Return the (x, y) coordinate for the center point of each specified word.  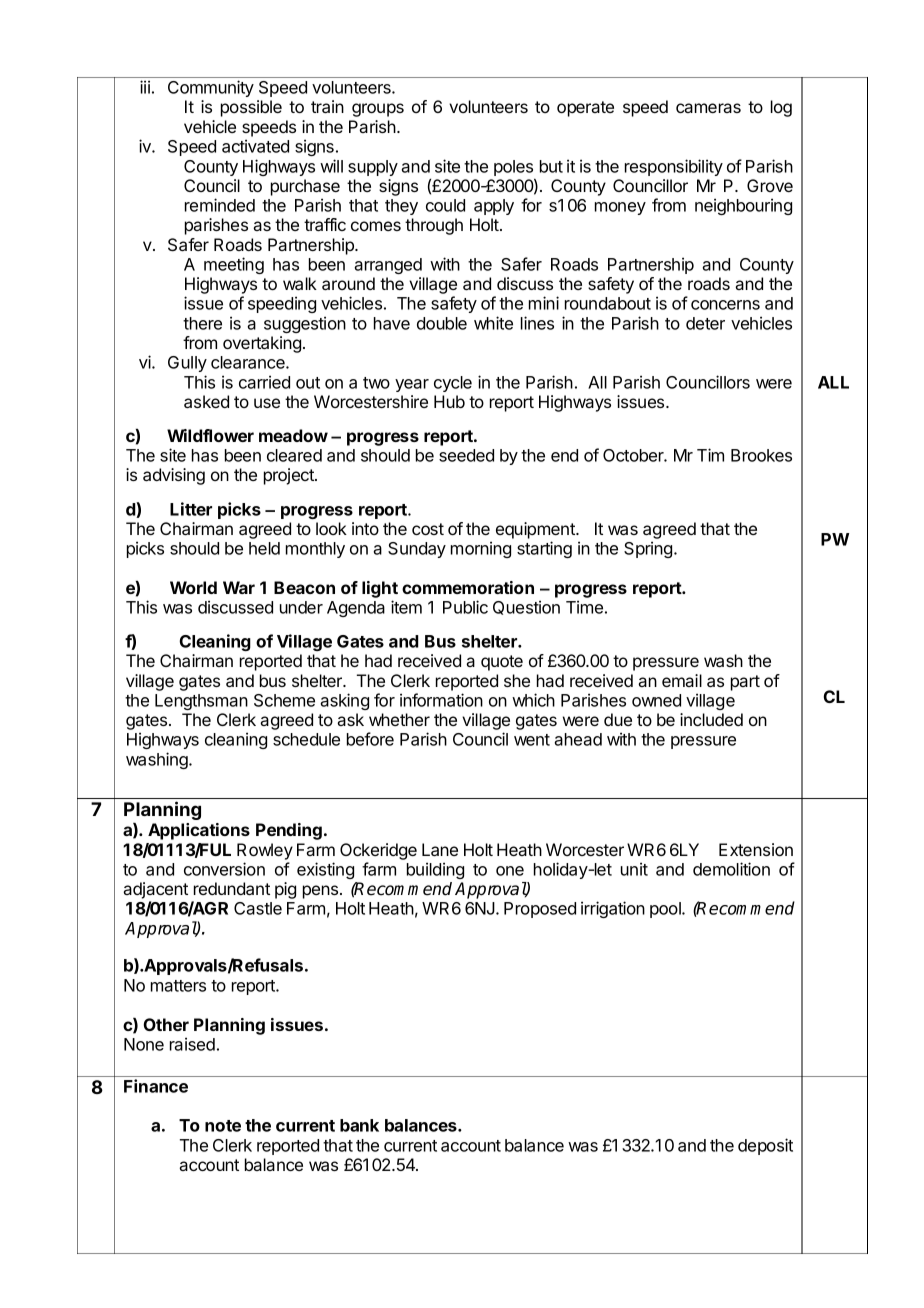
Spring (648, 549)
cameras (708, 108)
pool (666, 910)
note (223, 1126)
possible (251, 108)
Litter (191, 509)
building (435, 870)
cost (428, 529)
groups (378, 110)
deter (705, 323)
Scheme (284, 700)
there (202, 323)
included (711, 719)
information (441, 700)
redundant (232, 888)
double (442, 323)
